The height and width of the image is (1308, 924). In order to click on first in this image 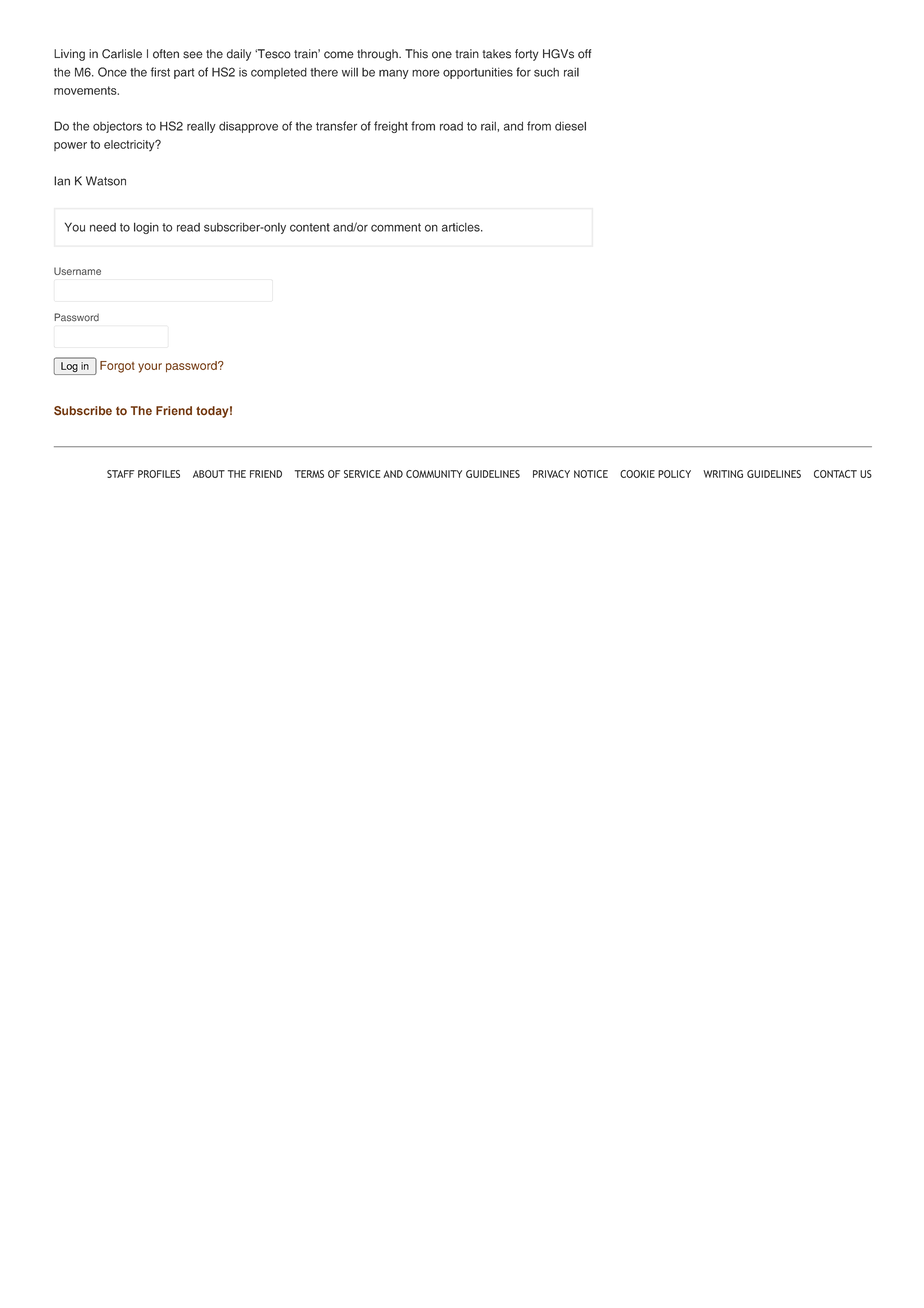, I will do `click(160, 72)`.
